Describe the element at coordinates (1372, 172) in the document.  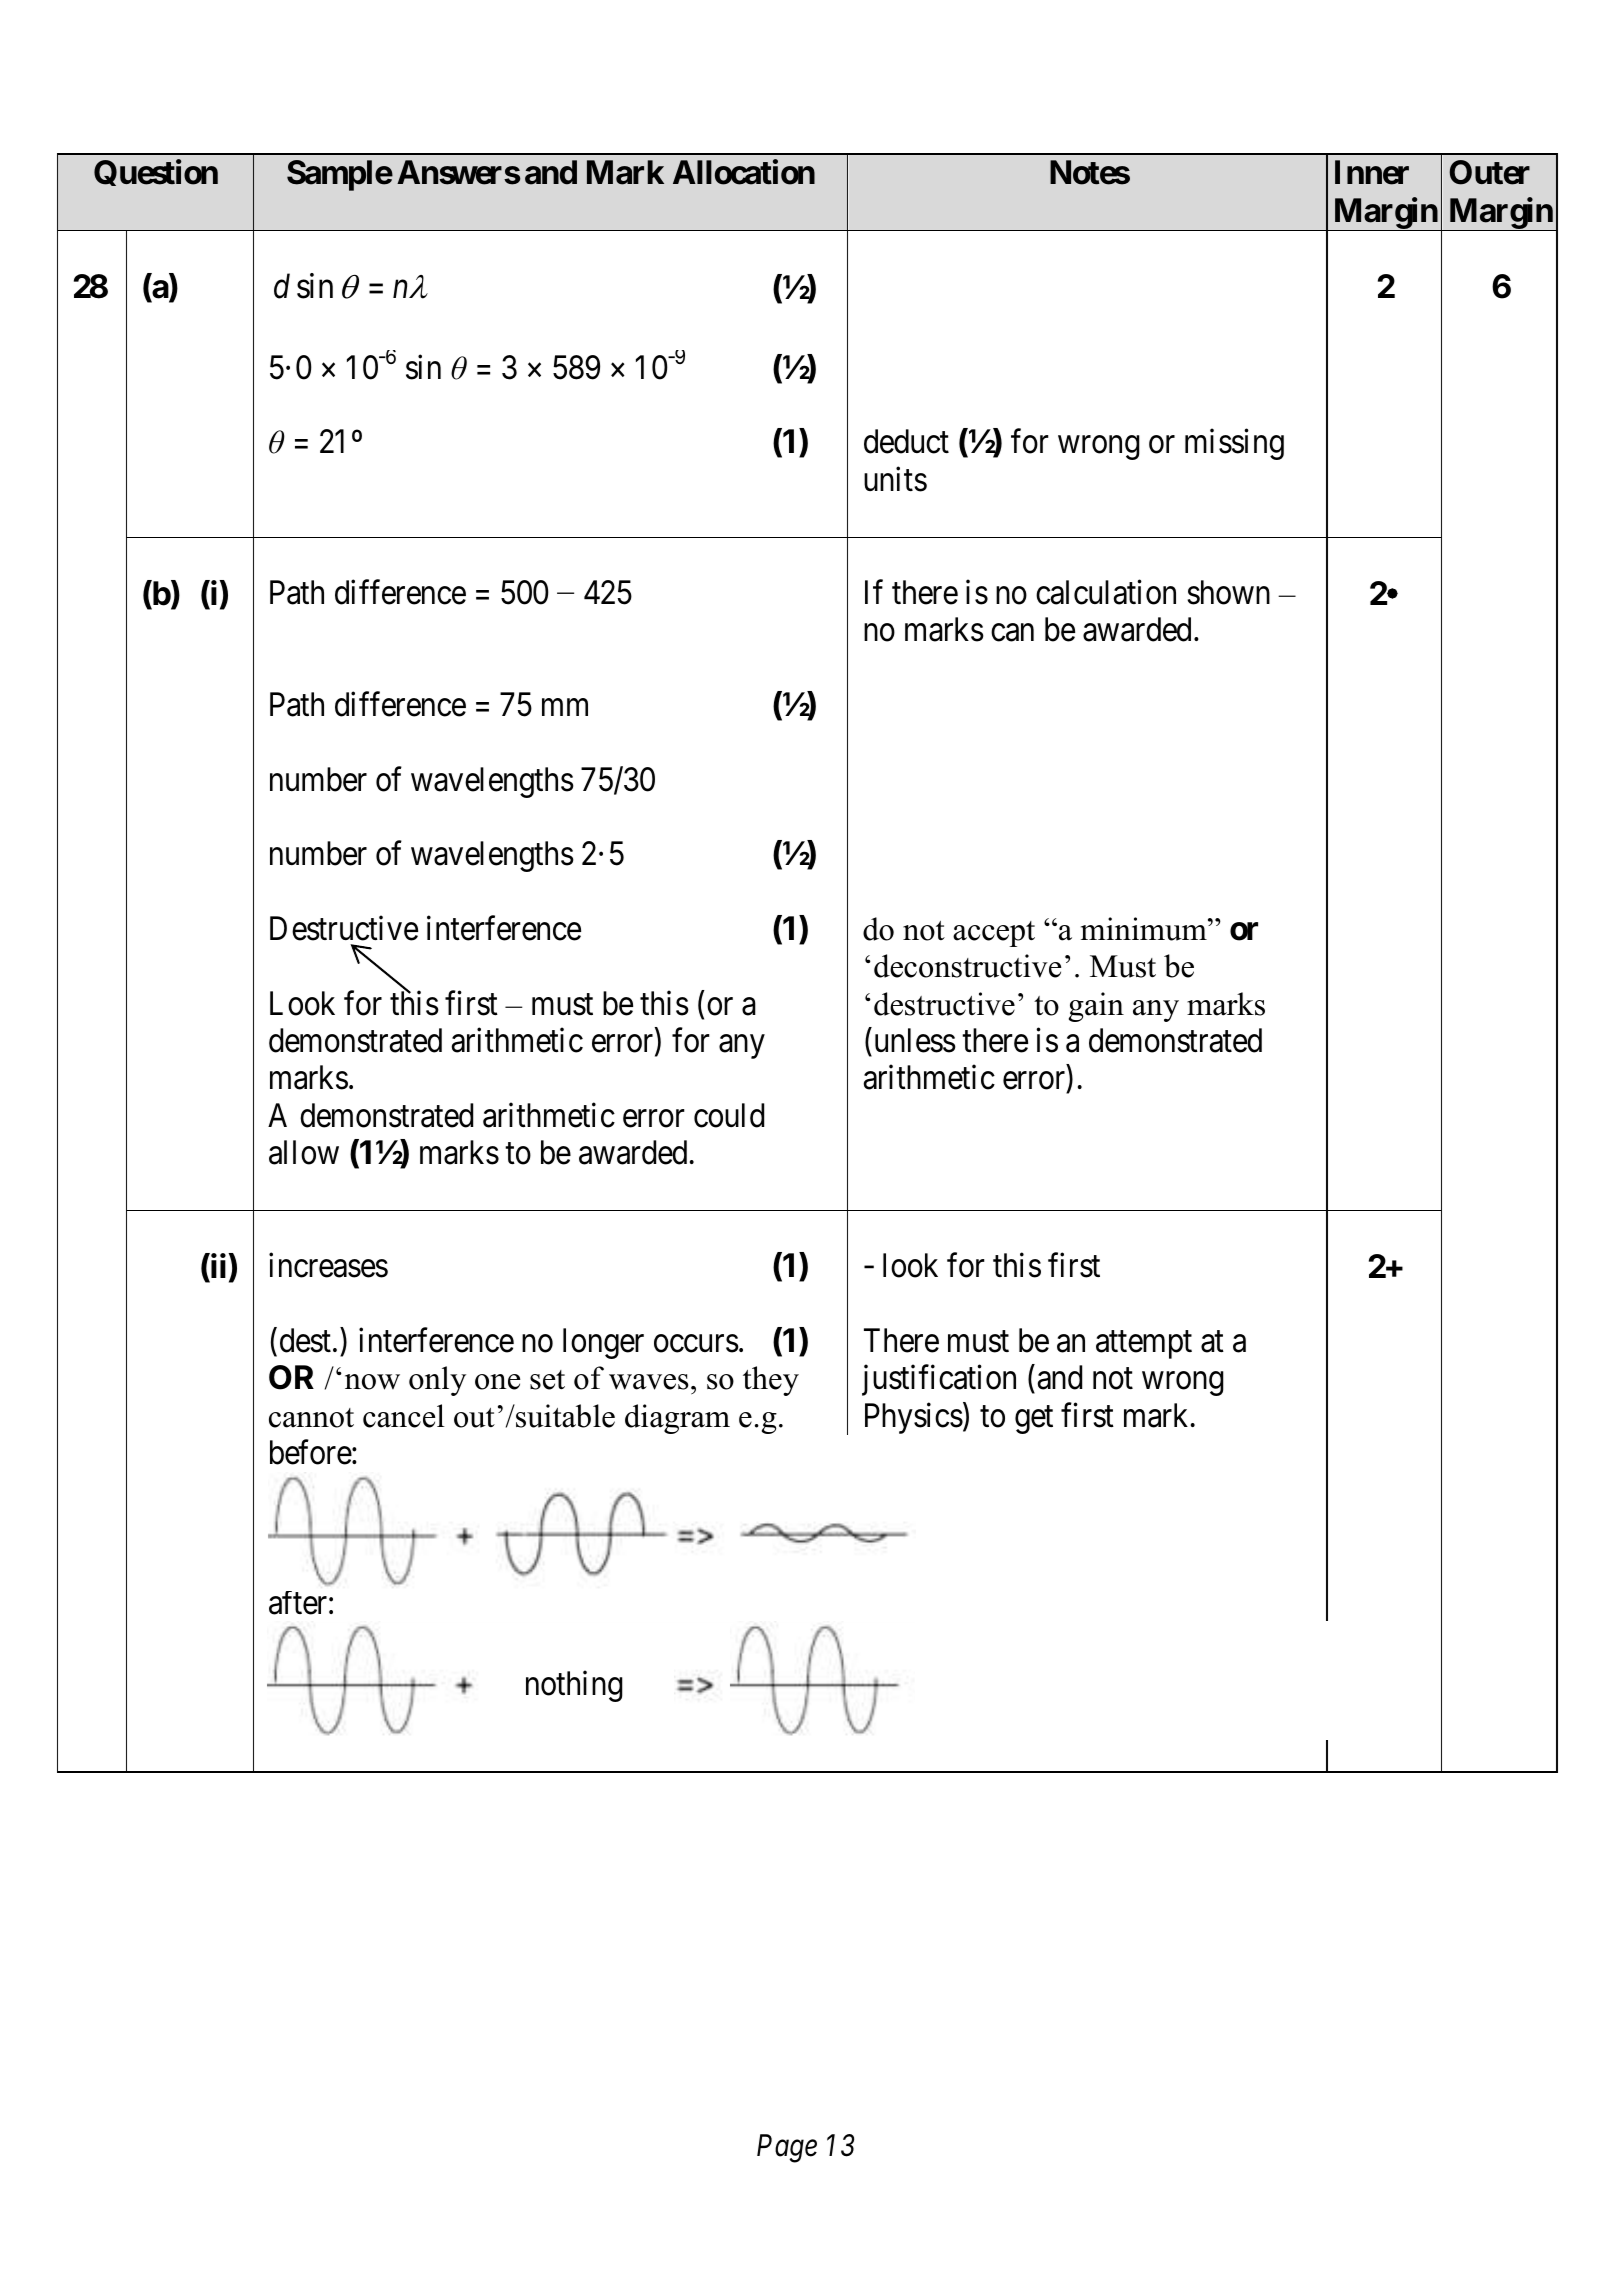
I see `Inner` at that location.
